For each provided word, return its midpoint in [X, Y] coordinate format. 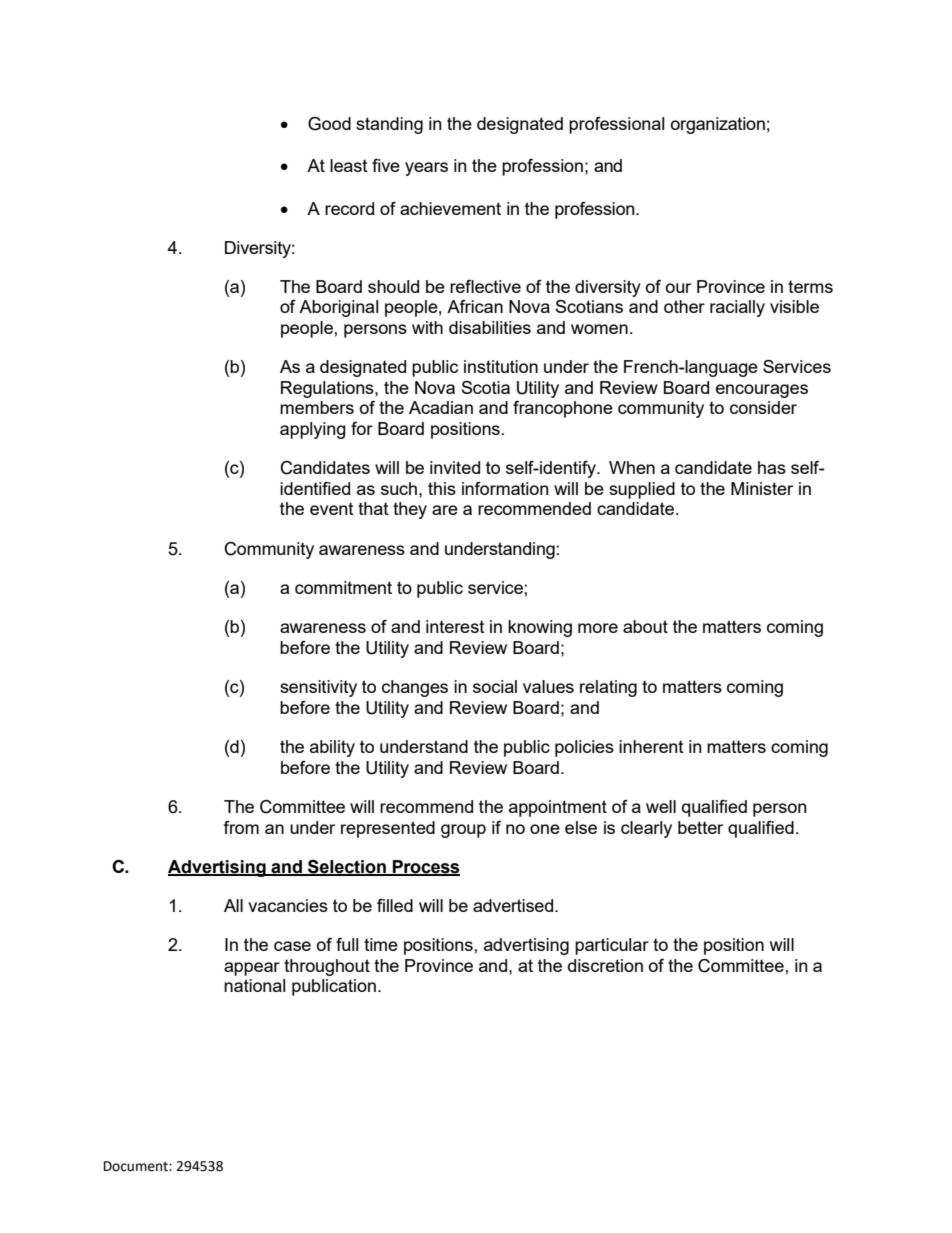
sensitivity [318, 688]
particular [612, 946]
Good [329, 124]
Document [137, 1166]
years [426, 169]
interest [455, 626]
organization [718, 125]
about [645, 626]
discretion [605, 965]
